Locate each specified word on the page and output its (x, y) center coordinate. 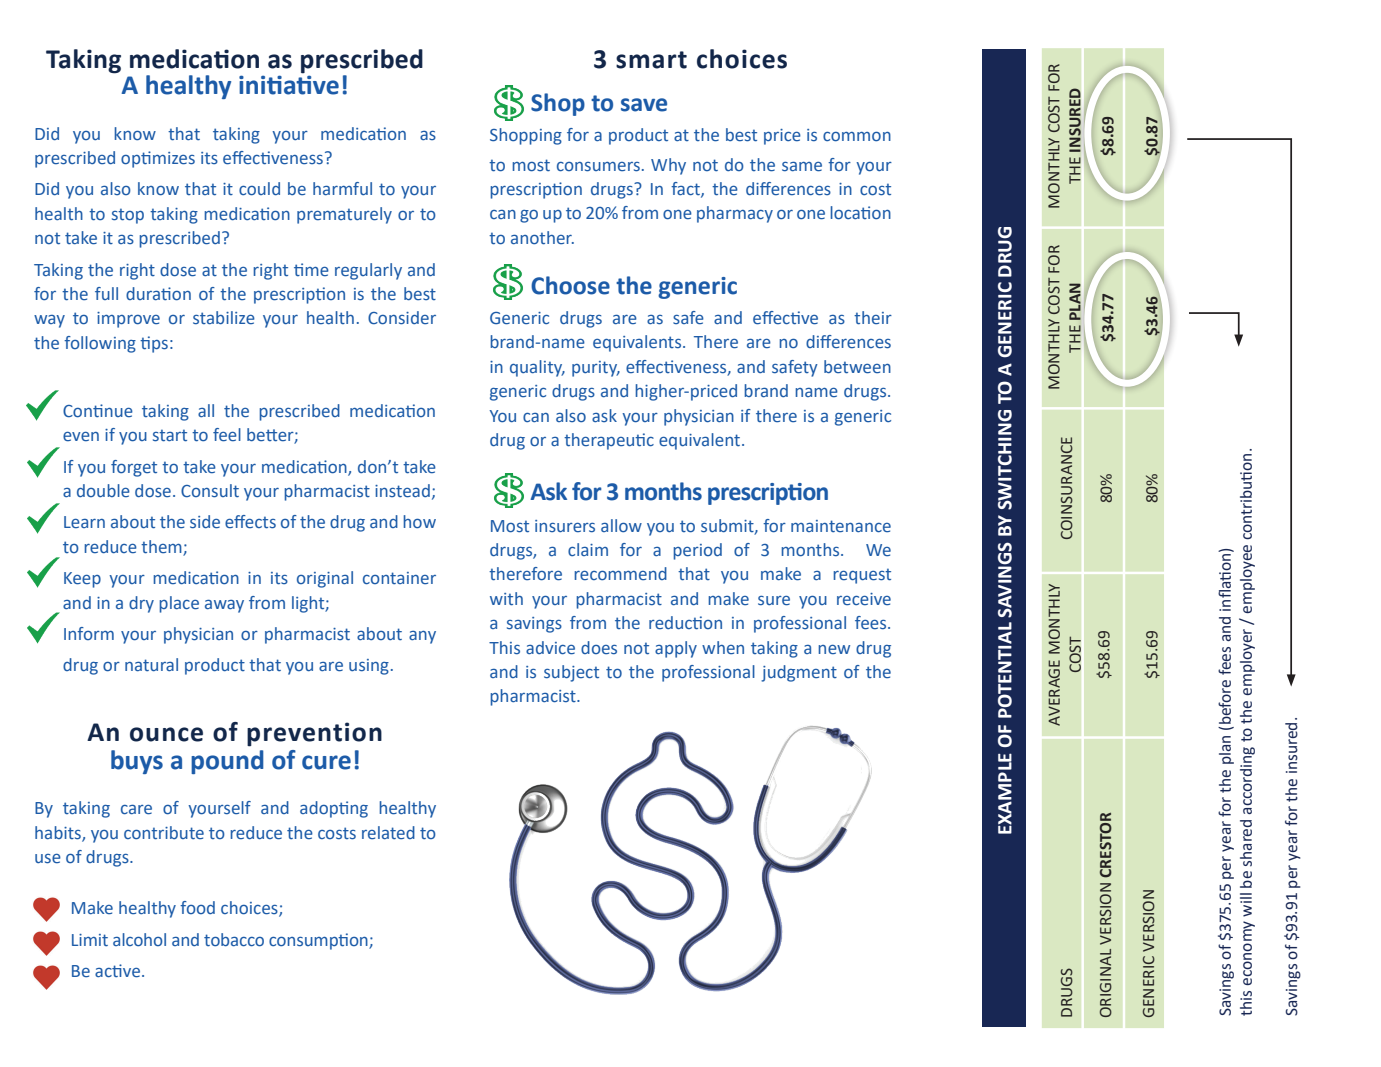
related (388, 832)
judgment (799, 673)
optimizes (158, 159)
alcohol (139, 939)
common (857, 137)
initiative (289, 84)
